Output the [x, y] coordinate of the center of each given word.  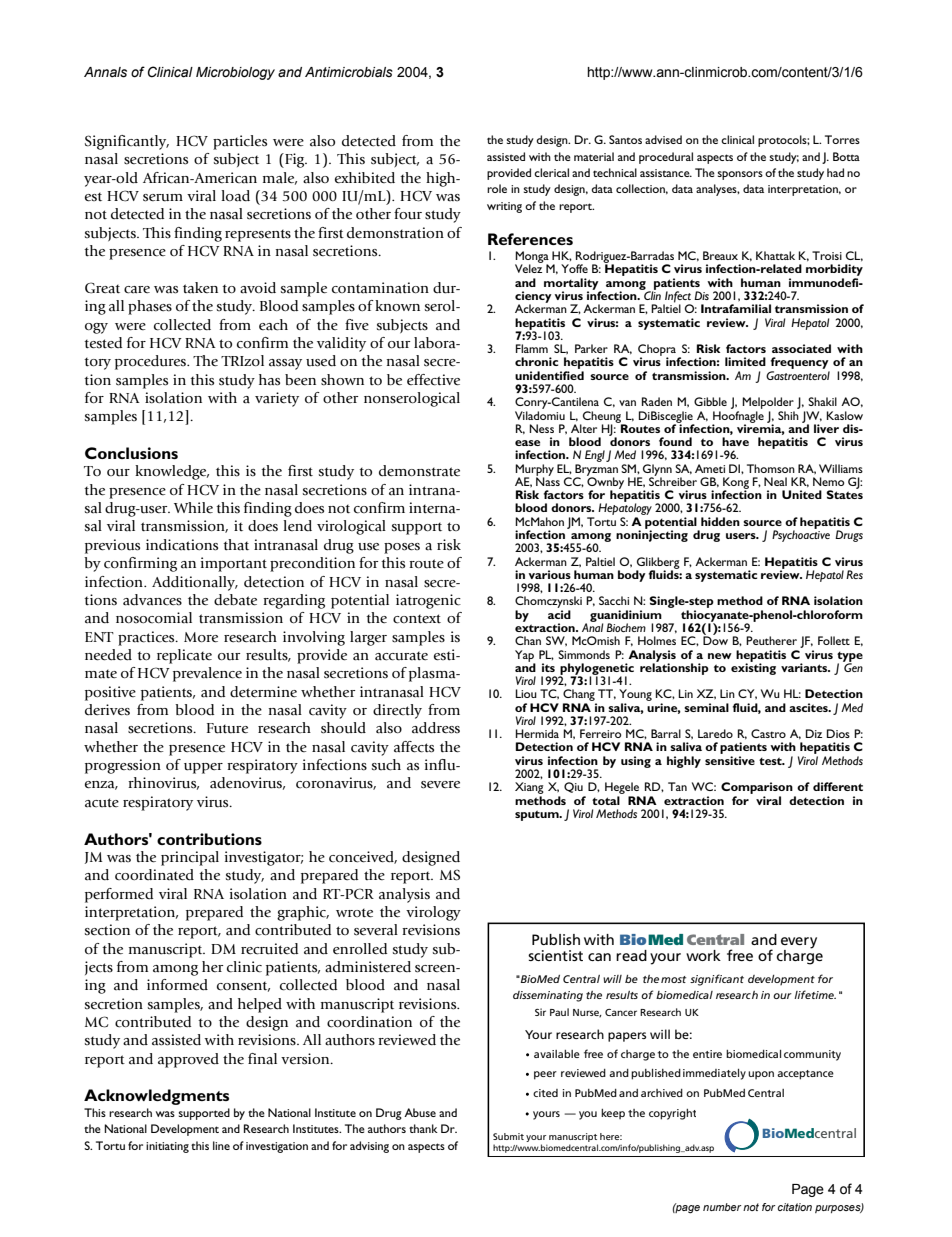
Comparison [758, 789]
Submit [508, 1136]
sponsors [740, 175]
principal [190, 858]
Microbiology [235, 73]
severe [440, 785]
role [497, 188]
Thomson [771, 468]
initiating [167, 1147]
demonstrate [419, 471]
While [193, 507]
